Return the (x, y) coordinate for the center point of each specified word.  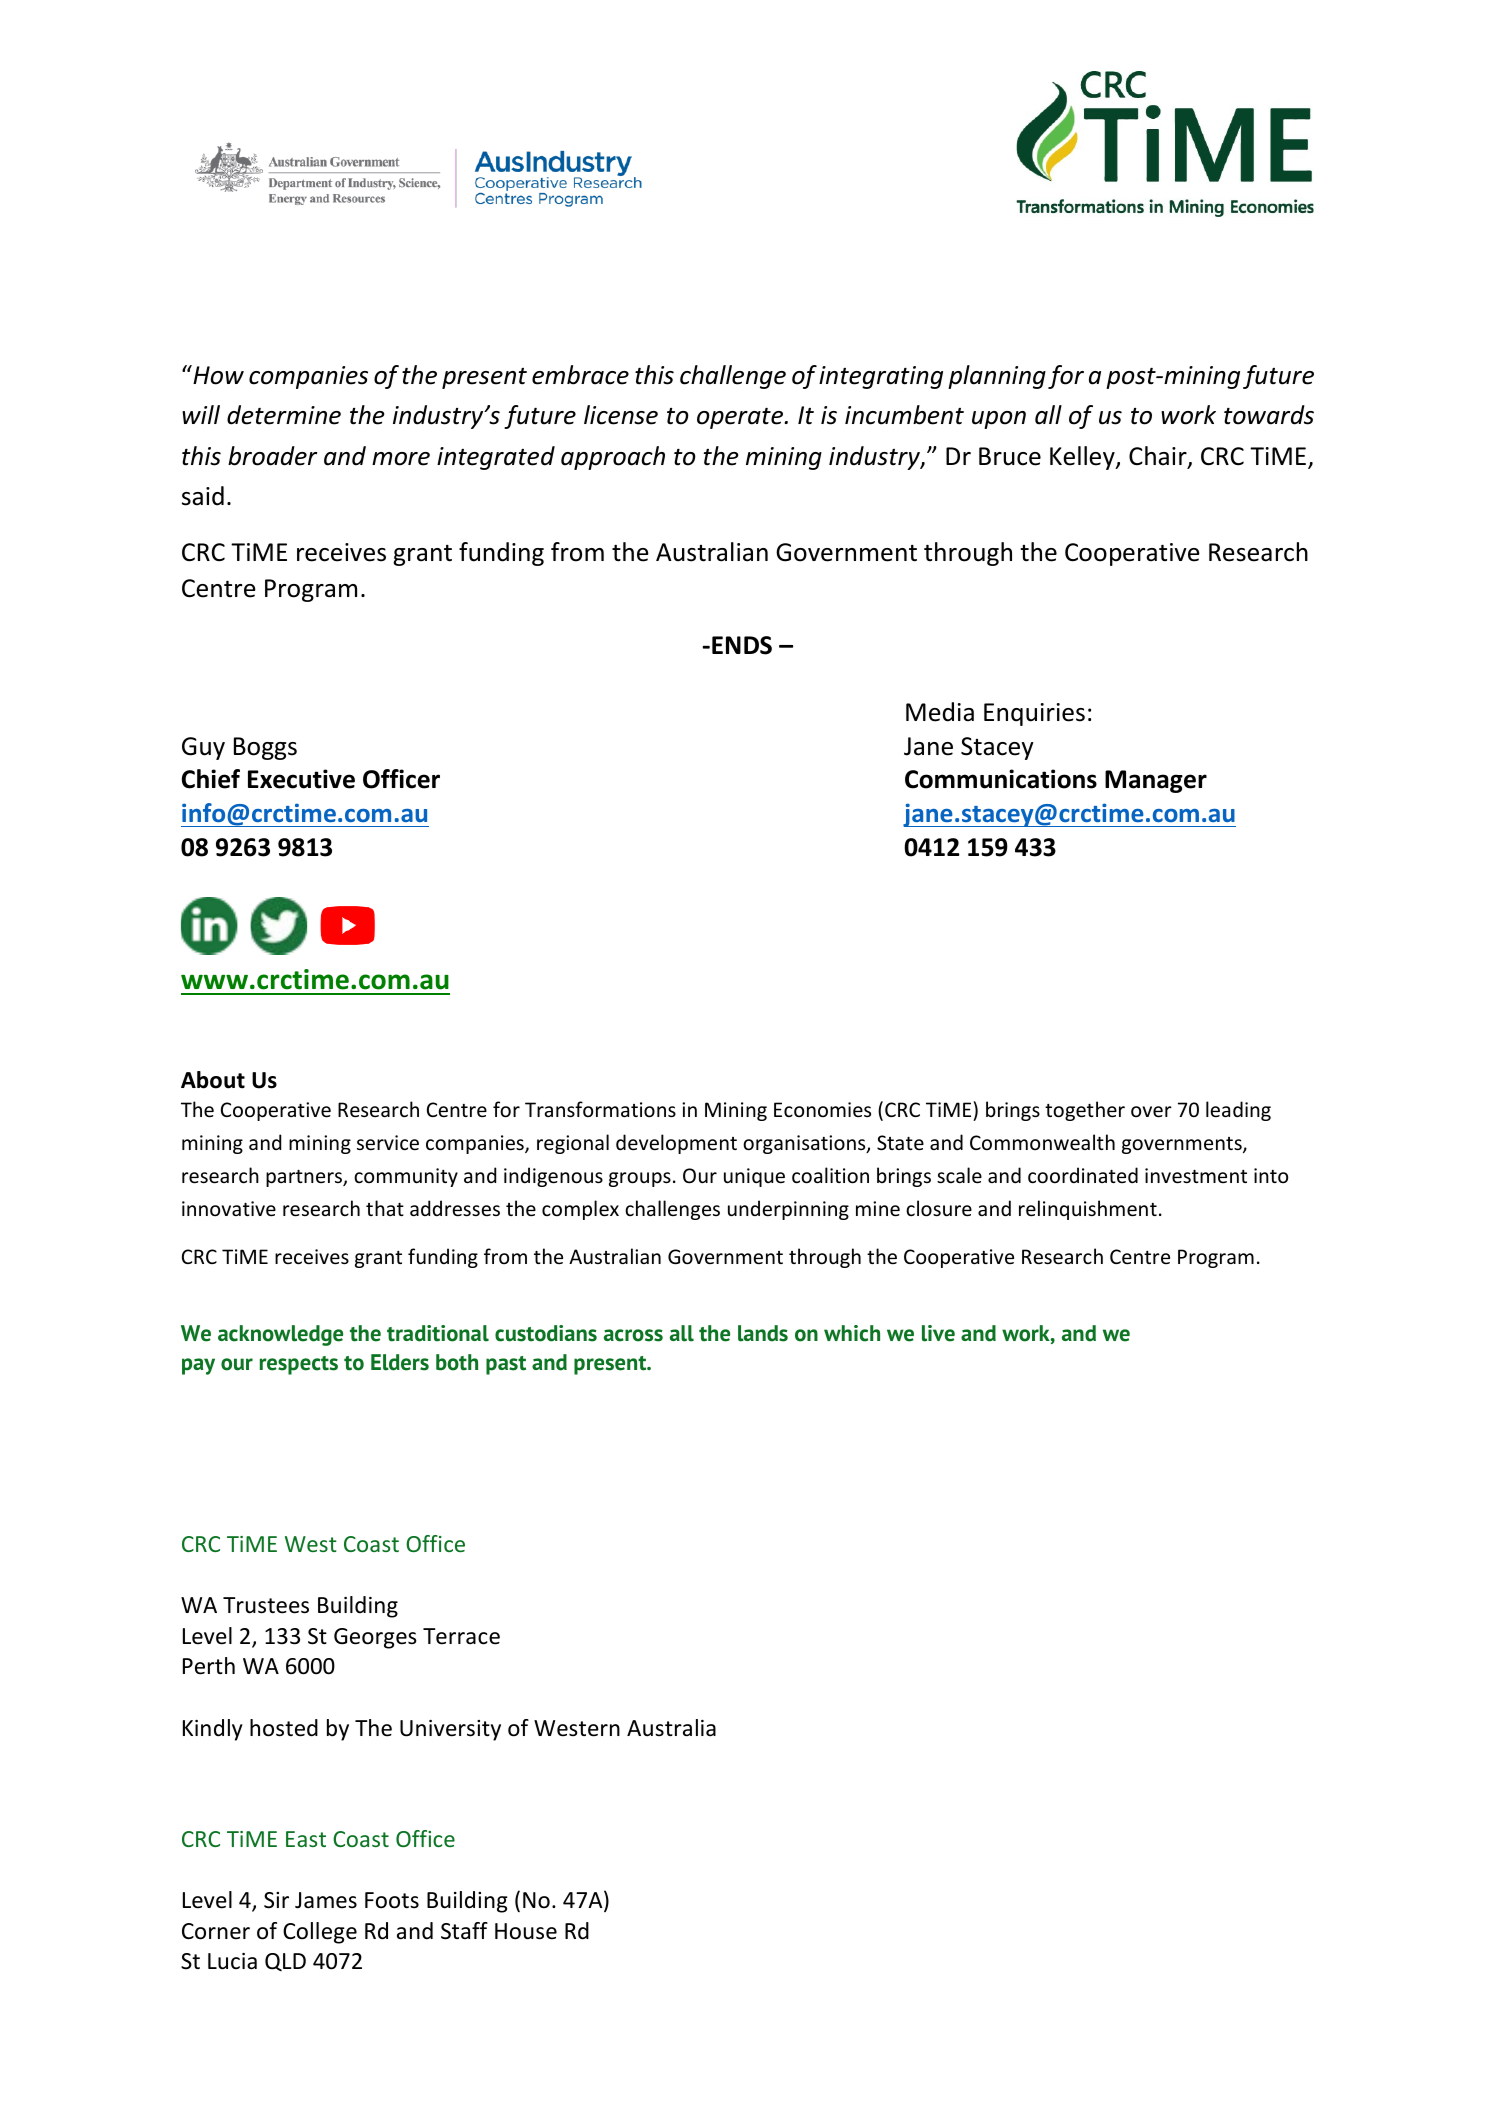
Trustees (266, 1605)
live (938, 1333)
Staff (464, 1931)
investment (1196, 1176)
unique (754, 1177)
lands (763, 1333)
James (326, 1900)
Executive (301, 779)
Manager (1156, 781)
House (526, 1931)
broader (272, 456)
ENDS (742, 645)
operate (741, 418)
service (388, 1143)
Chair (1159, 457)
